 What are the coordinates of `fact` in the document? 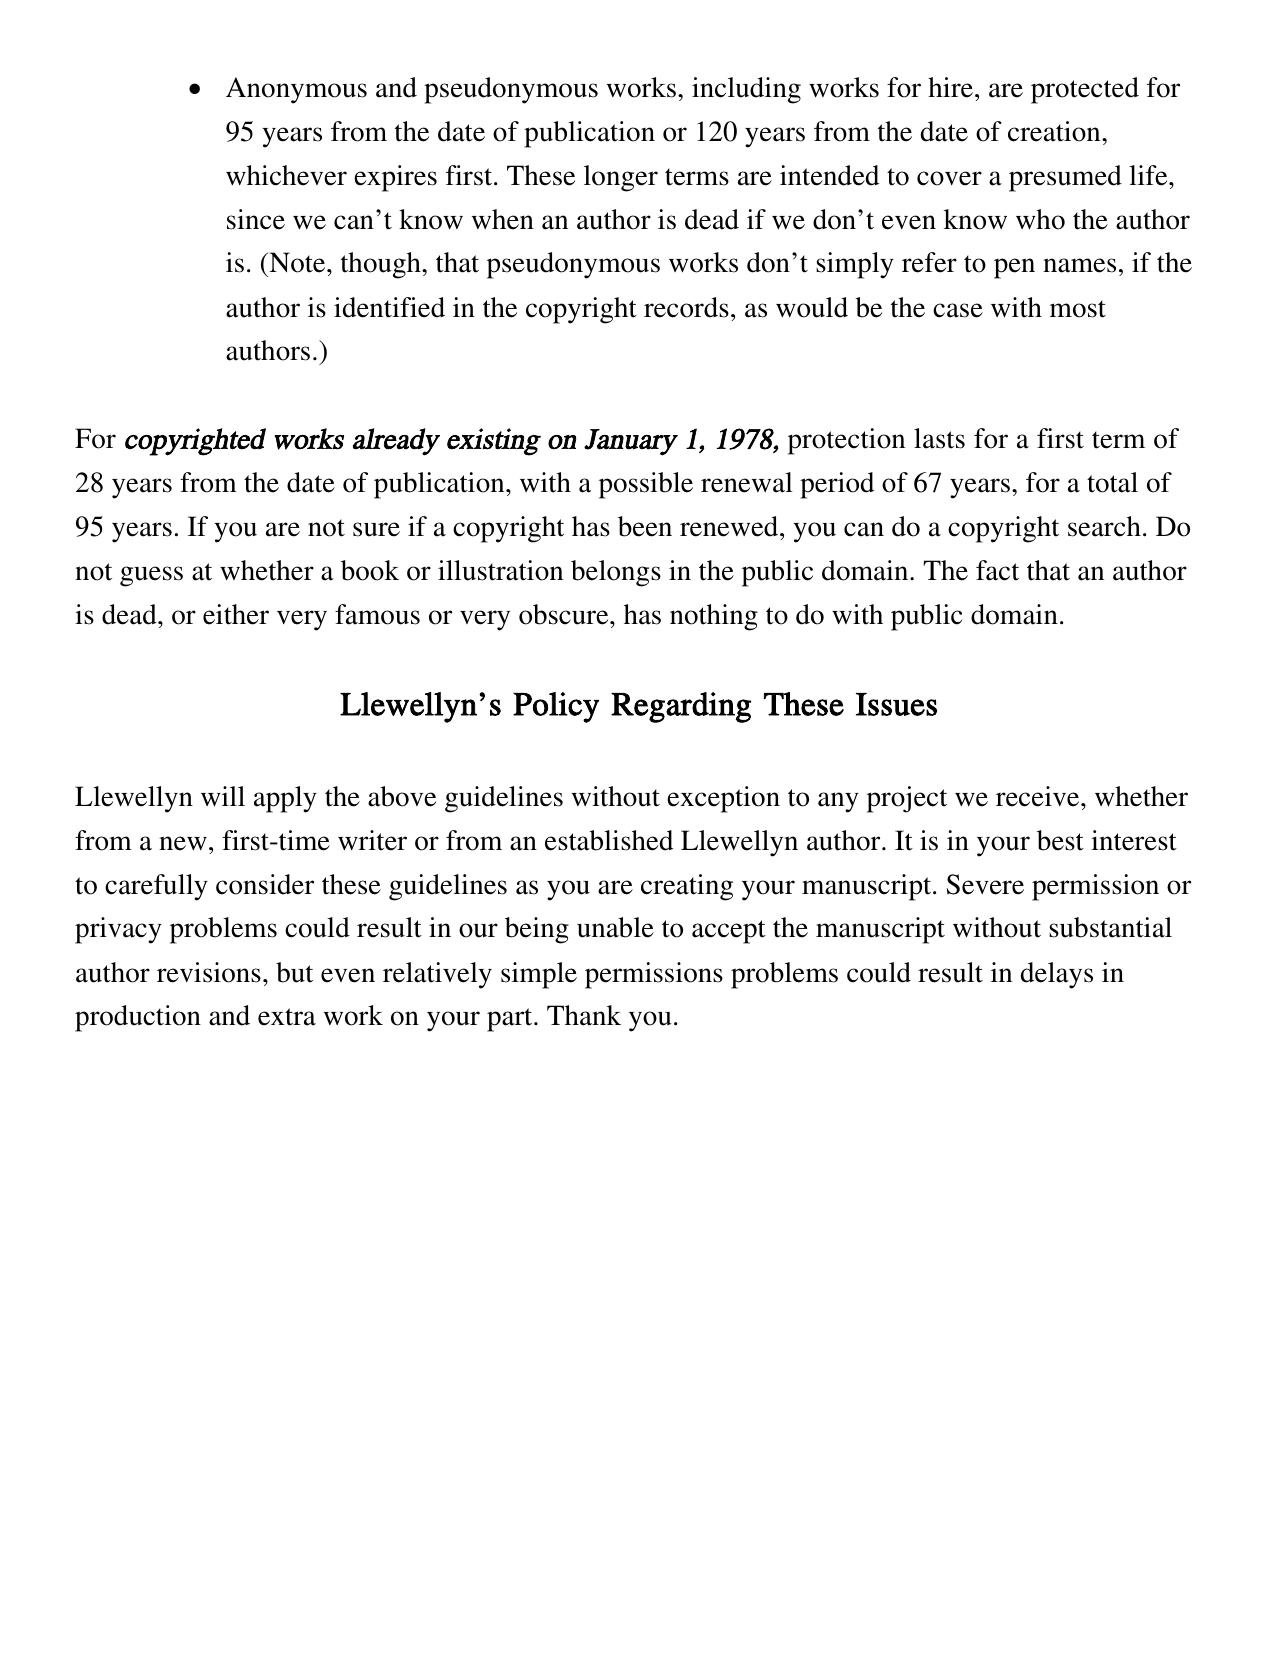 It's located at (997, 570).
